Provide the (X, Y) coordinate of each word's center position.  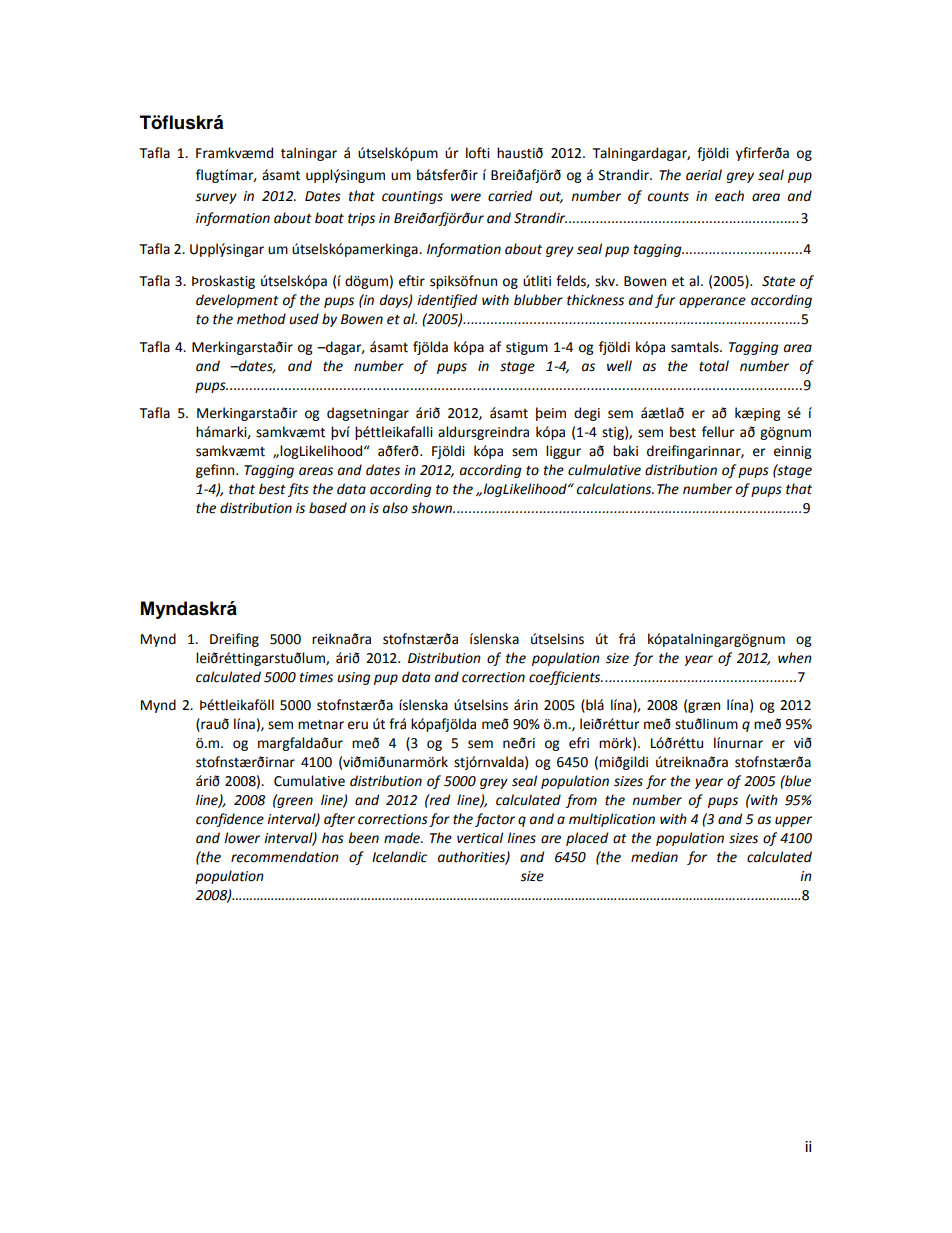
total (714, 366)
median (654, 857)
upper (793, 821)
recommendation (285, 857)
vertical (480, 838)
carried (510, 196)
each (729, 196)
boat (329, 218)
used (304, 319)
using (353, 678)
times (316, 677)
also (395, 508)
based (328, 508)
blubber (538, 300)
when (795, 658)
